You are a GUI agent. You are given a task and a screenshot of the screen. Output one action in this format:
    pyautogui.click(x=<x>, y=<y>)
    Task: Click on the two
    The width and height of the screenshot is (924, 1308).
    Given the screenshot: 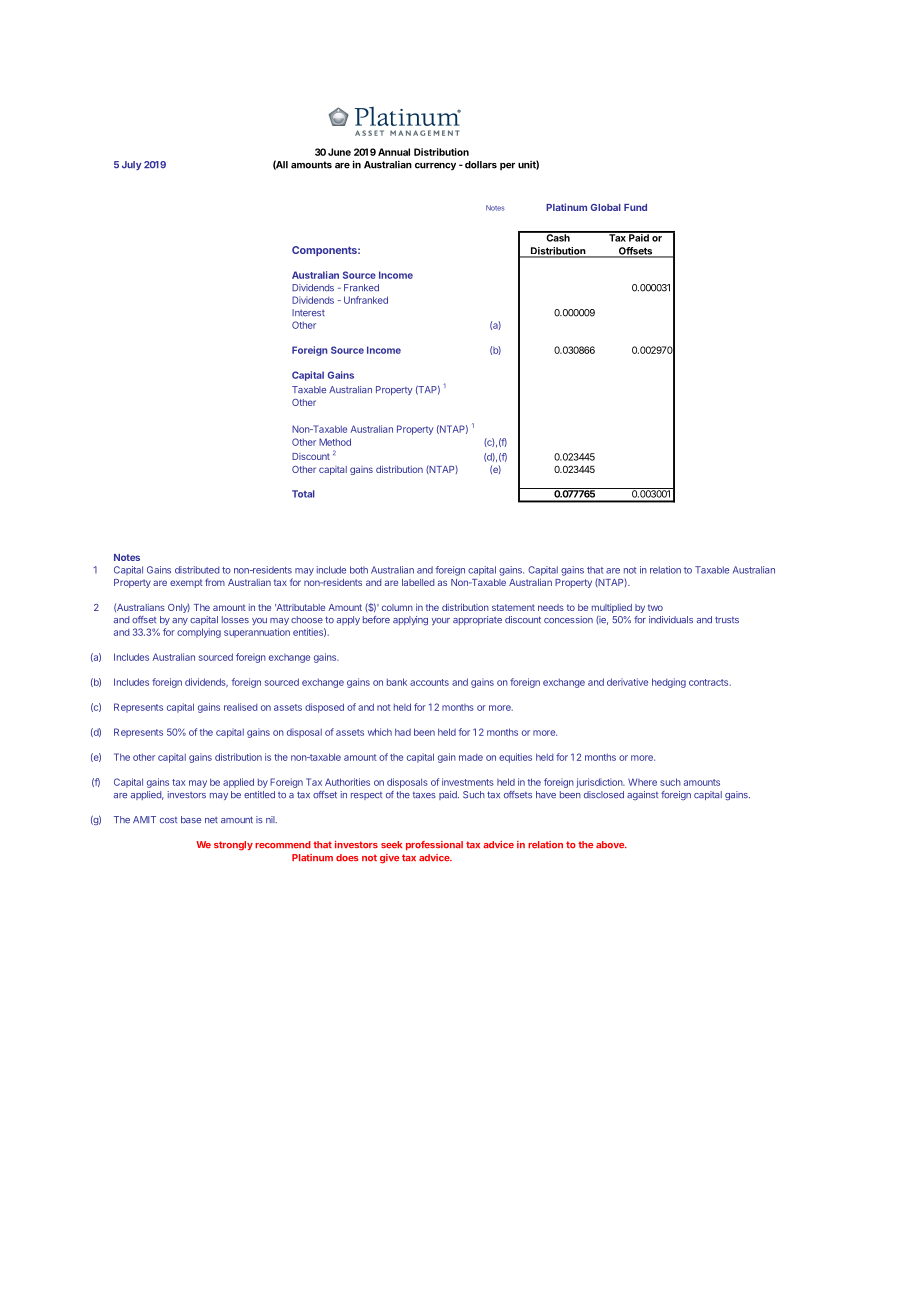 What is the action you would take?
    pyautogui.click(x=655, y=607)
